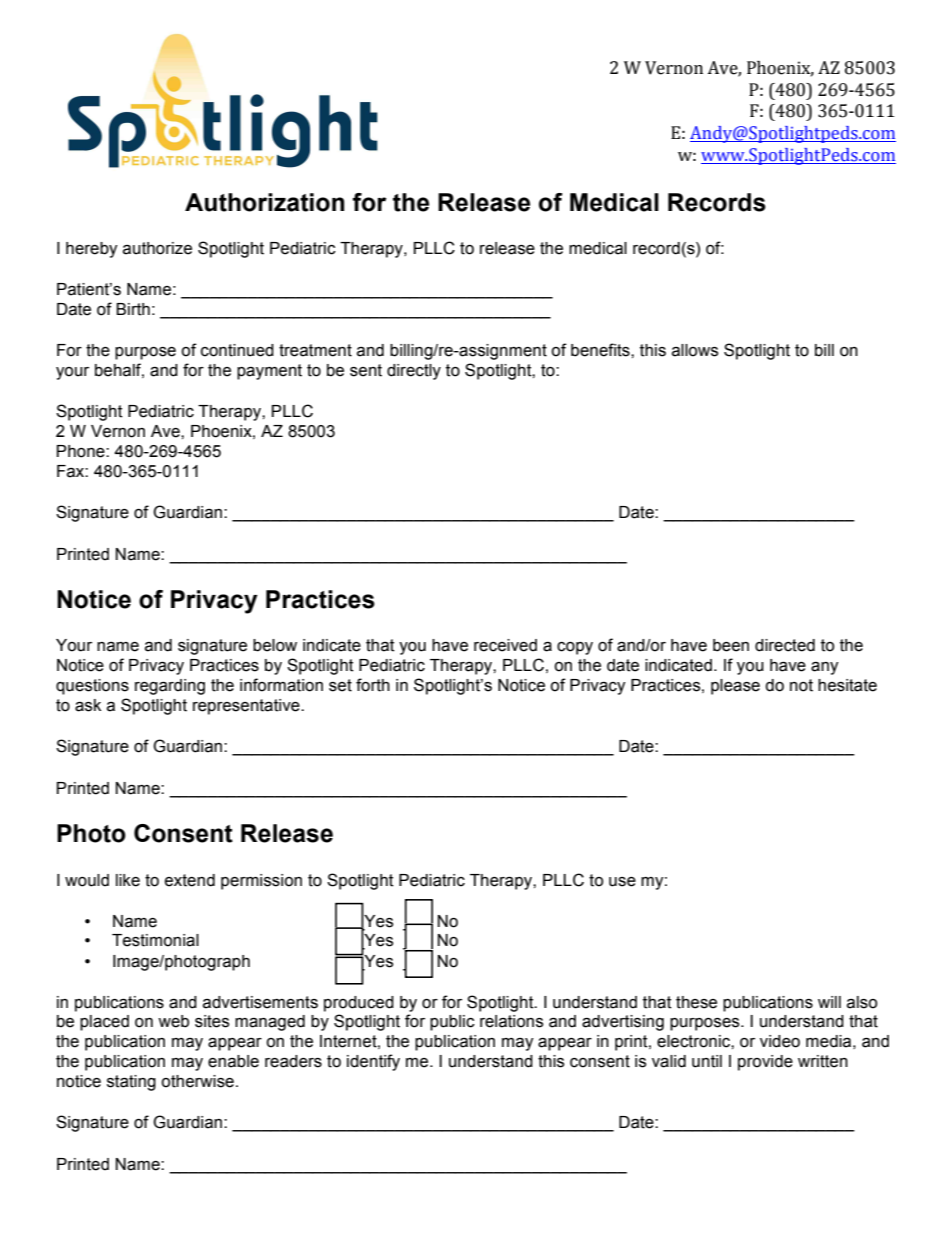  I want to click on allows, so click(695, 350).
